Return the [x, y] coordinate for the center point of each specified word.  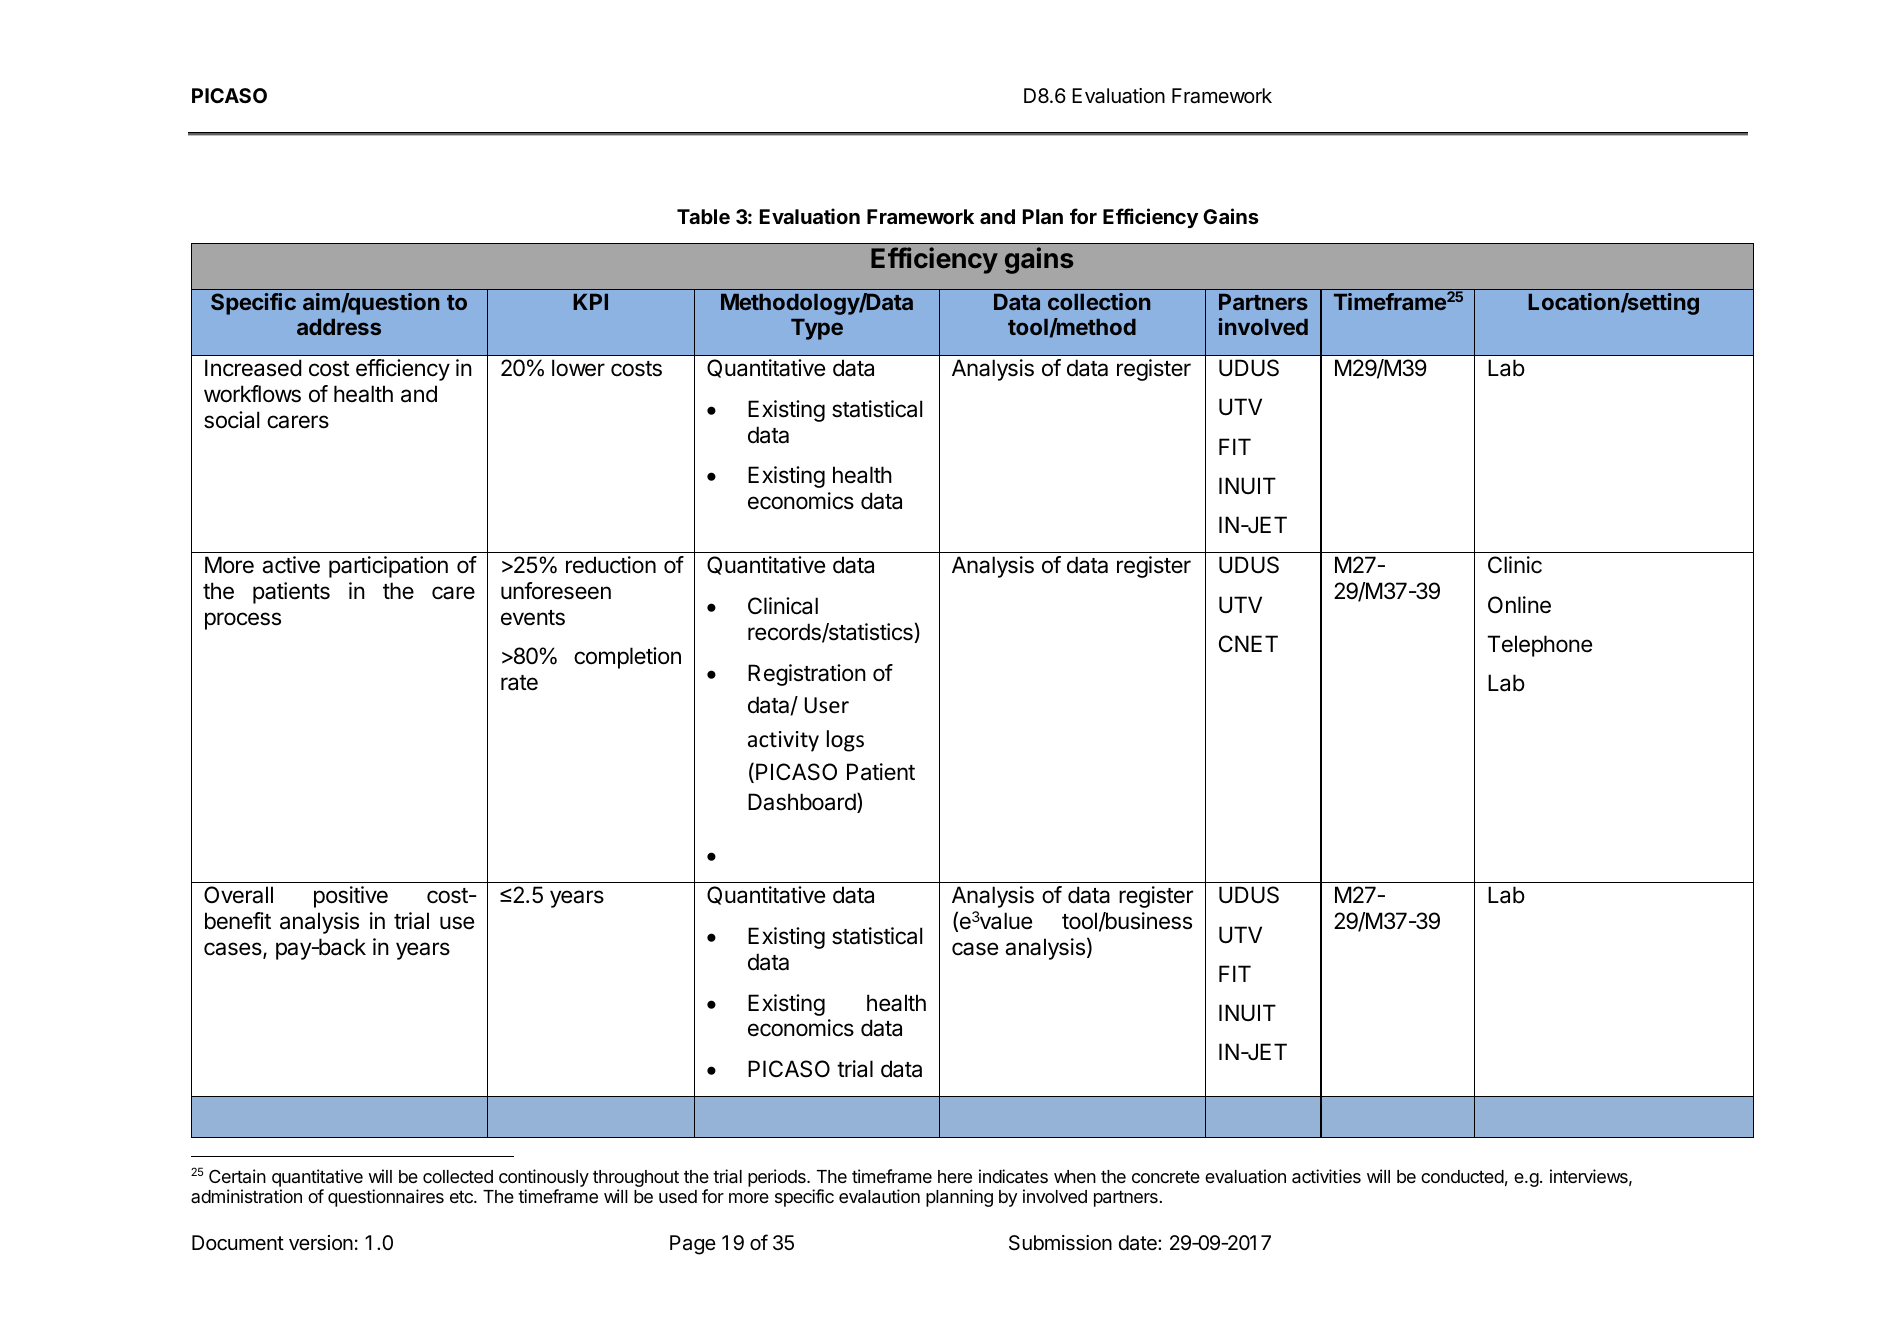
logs [845, 741]
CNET [1248, 643]
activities [1326, 1176]
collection [1099, 301]
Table [703, 216]
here [955, 1176]
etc [462, 1197]
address [339, 327]
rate [519, 683]
